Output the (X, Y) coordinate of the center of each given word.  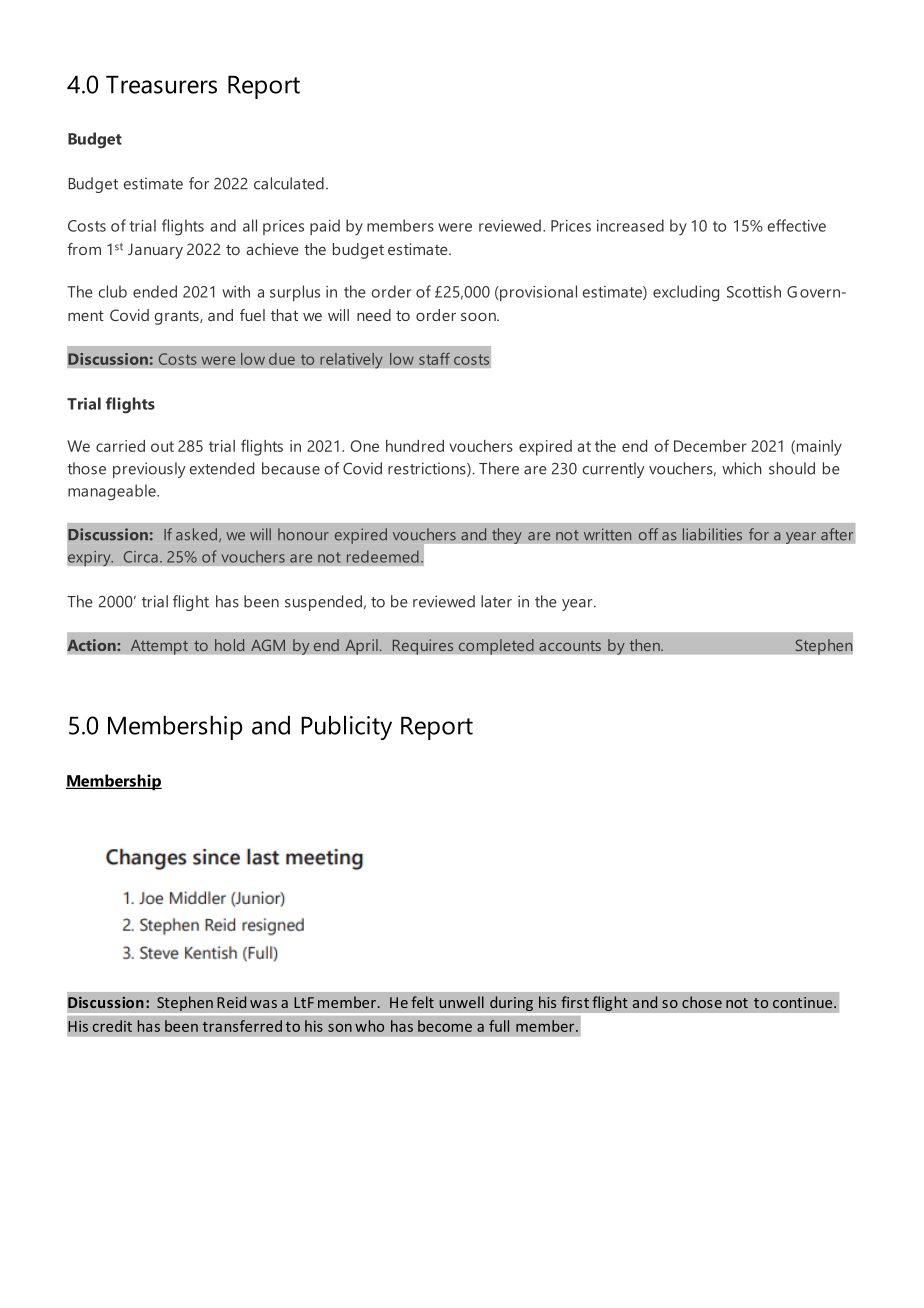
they (507, 536)
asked (196, 534)
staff (434, 359)
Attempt (159, 647)
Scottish (754, 291)
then (645, 645)
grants (178, 318)
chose (702, 1002)
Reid (231, 1002)
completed (496, 647)
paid (325, 227)
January (155, 251)
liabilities (712, 534)
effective (797, 225)
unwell (461, 1002)
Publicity (346, 728)
